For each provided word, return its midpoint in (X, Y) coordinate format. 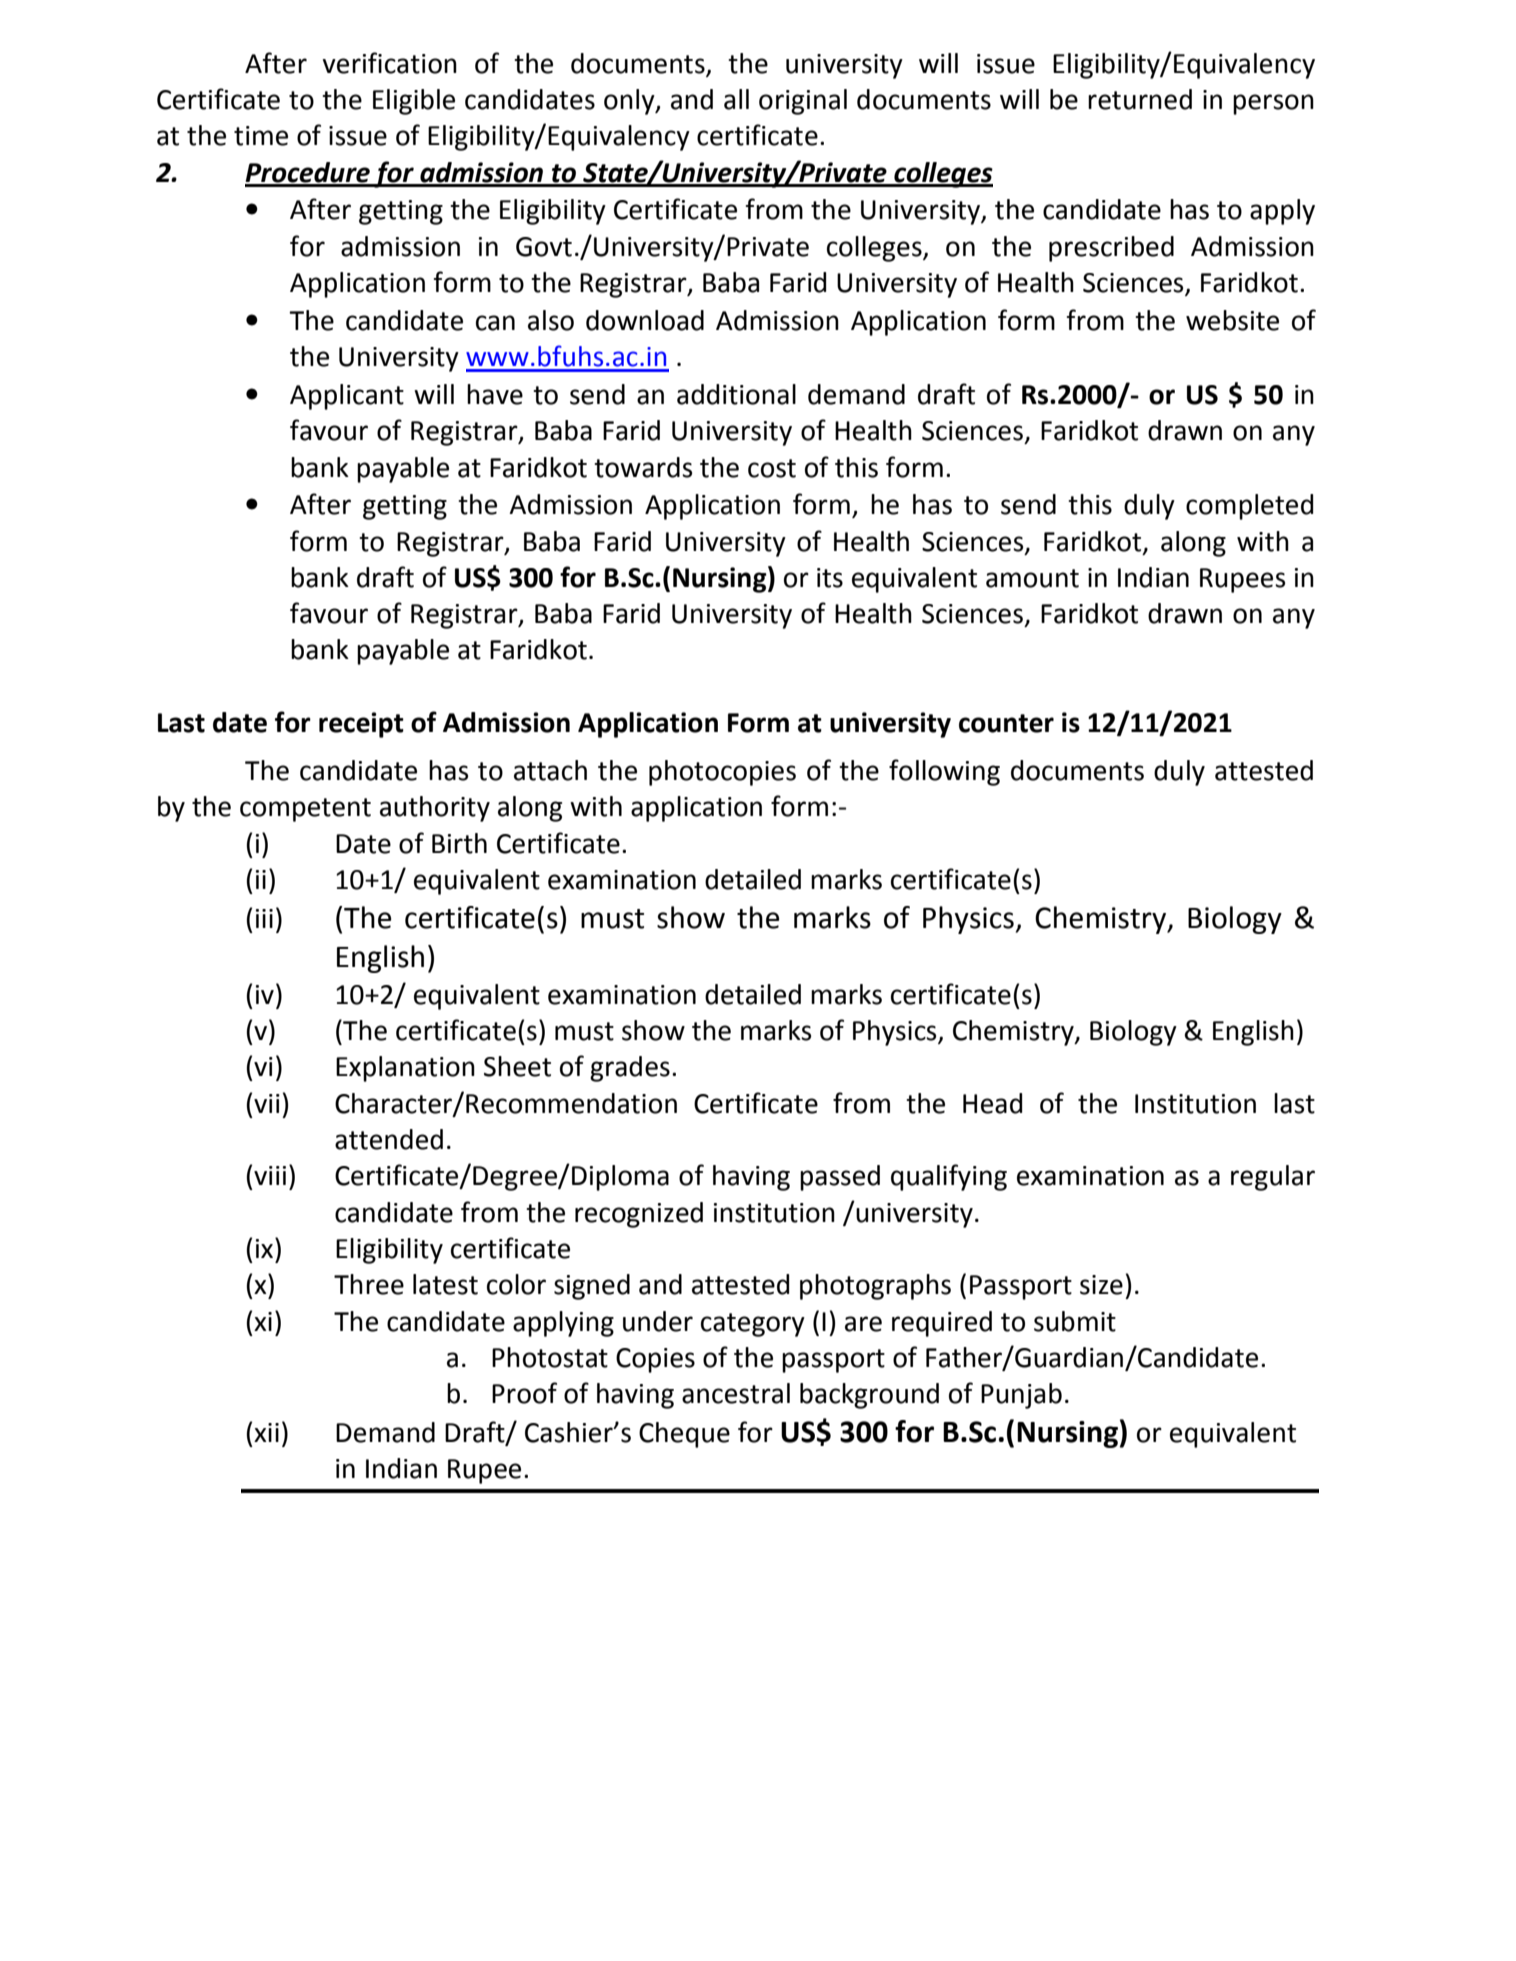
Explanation (405, 1069)
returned (1140, 99)
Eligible (414, 102)
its (830, 578)
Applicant (347, 397)
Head (992, 1103)
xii (266, 1432)
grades (630, 1069)
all (736, 99)
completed (1249, 507)
